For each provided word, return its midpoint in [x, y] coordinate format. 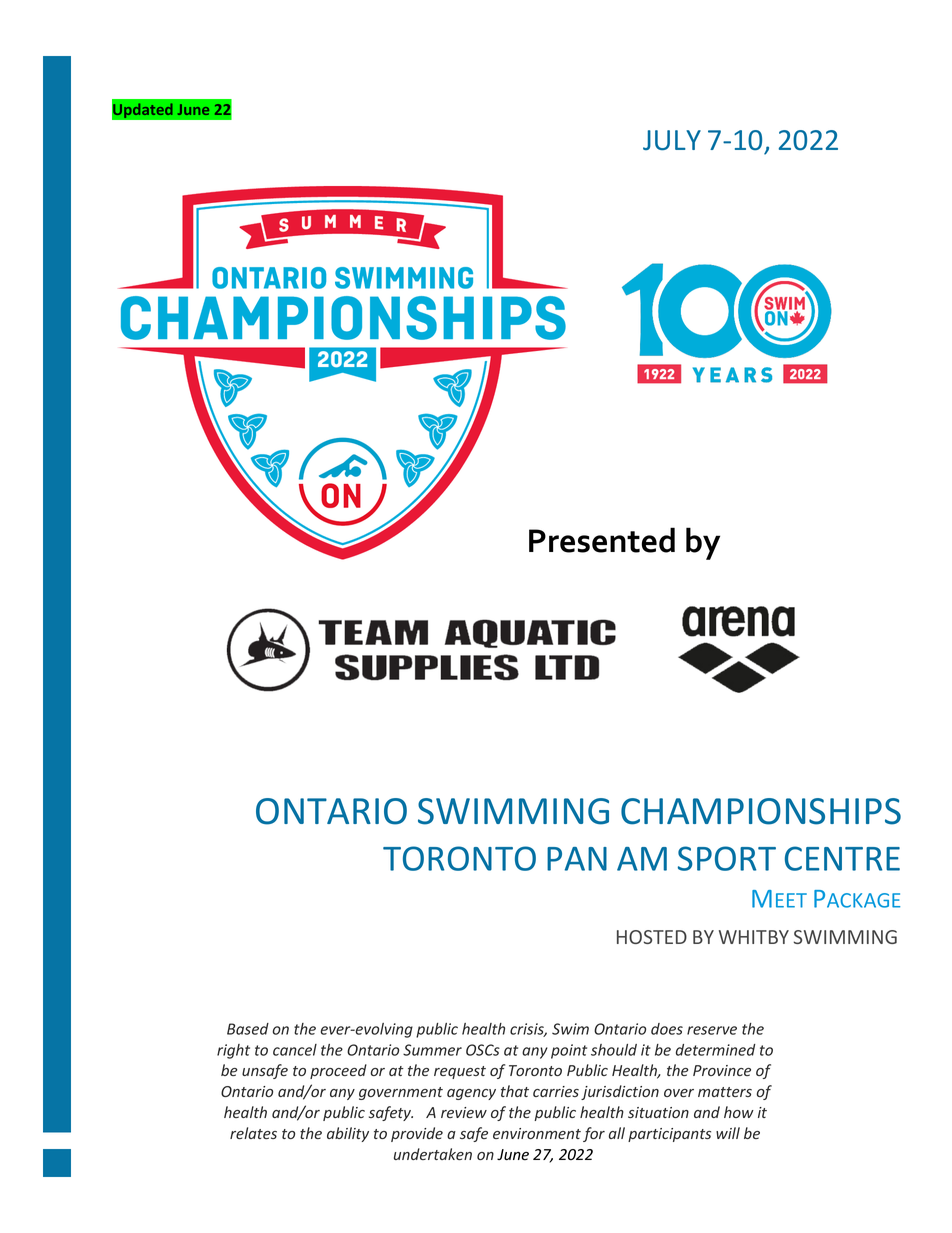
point [569, 1051]
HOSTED [652, 937]
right [233, 1051]
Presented [602, 540]
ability [348, 1134]
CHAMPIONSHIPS [761, 811]
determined [716, 1050]
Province [722, 1070]
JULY [672, 140]
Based [248, 1029]
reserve [712, 1030]
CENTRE [842, 858]
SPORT [727, 858]
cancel [295, 1050]
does [667, 1029]
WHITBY [754, 937]
